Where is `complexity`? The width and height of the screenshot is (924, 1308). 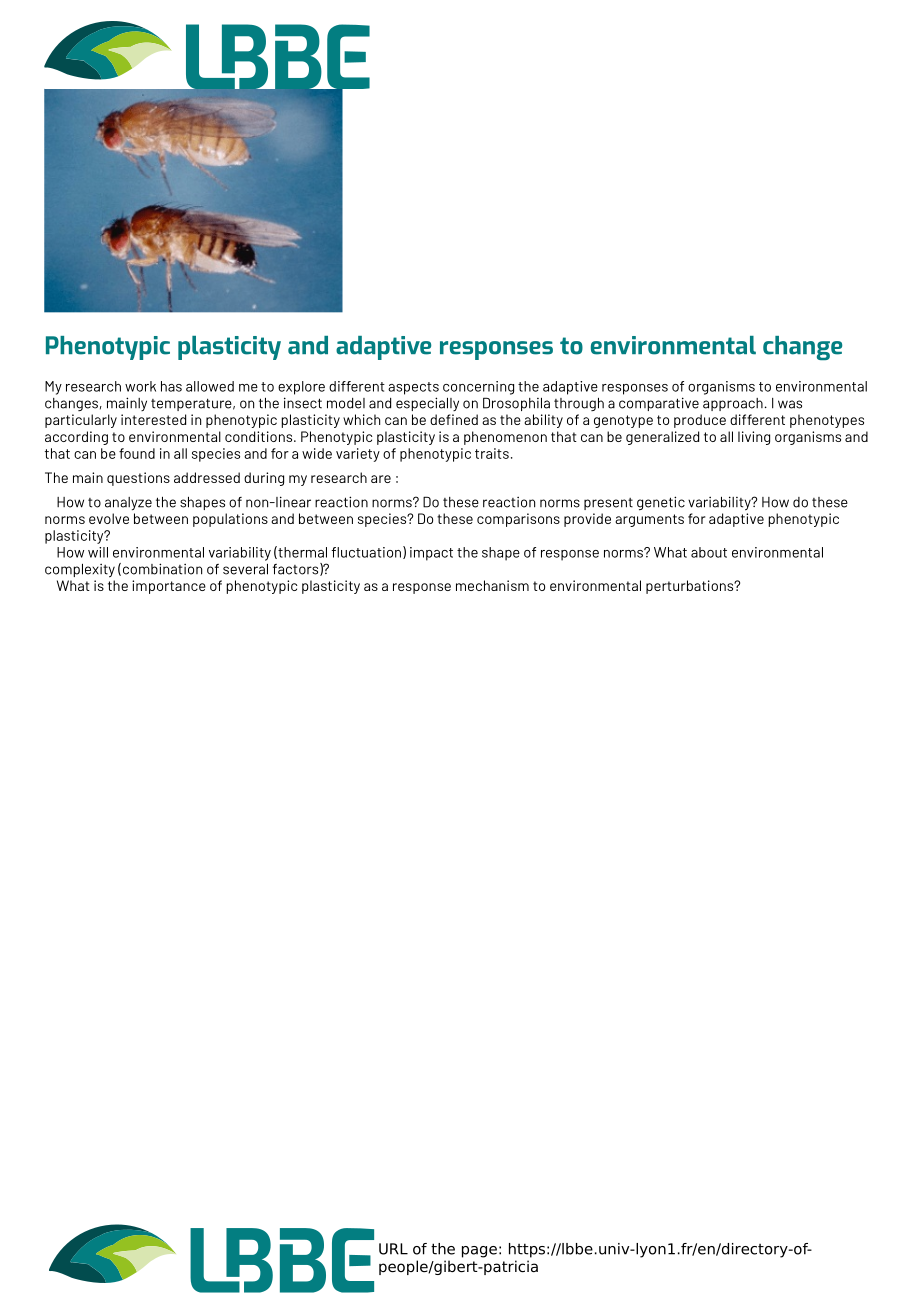
complexity is located at coordinates (80, 571).
